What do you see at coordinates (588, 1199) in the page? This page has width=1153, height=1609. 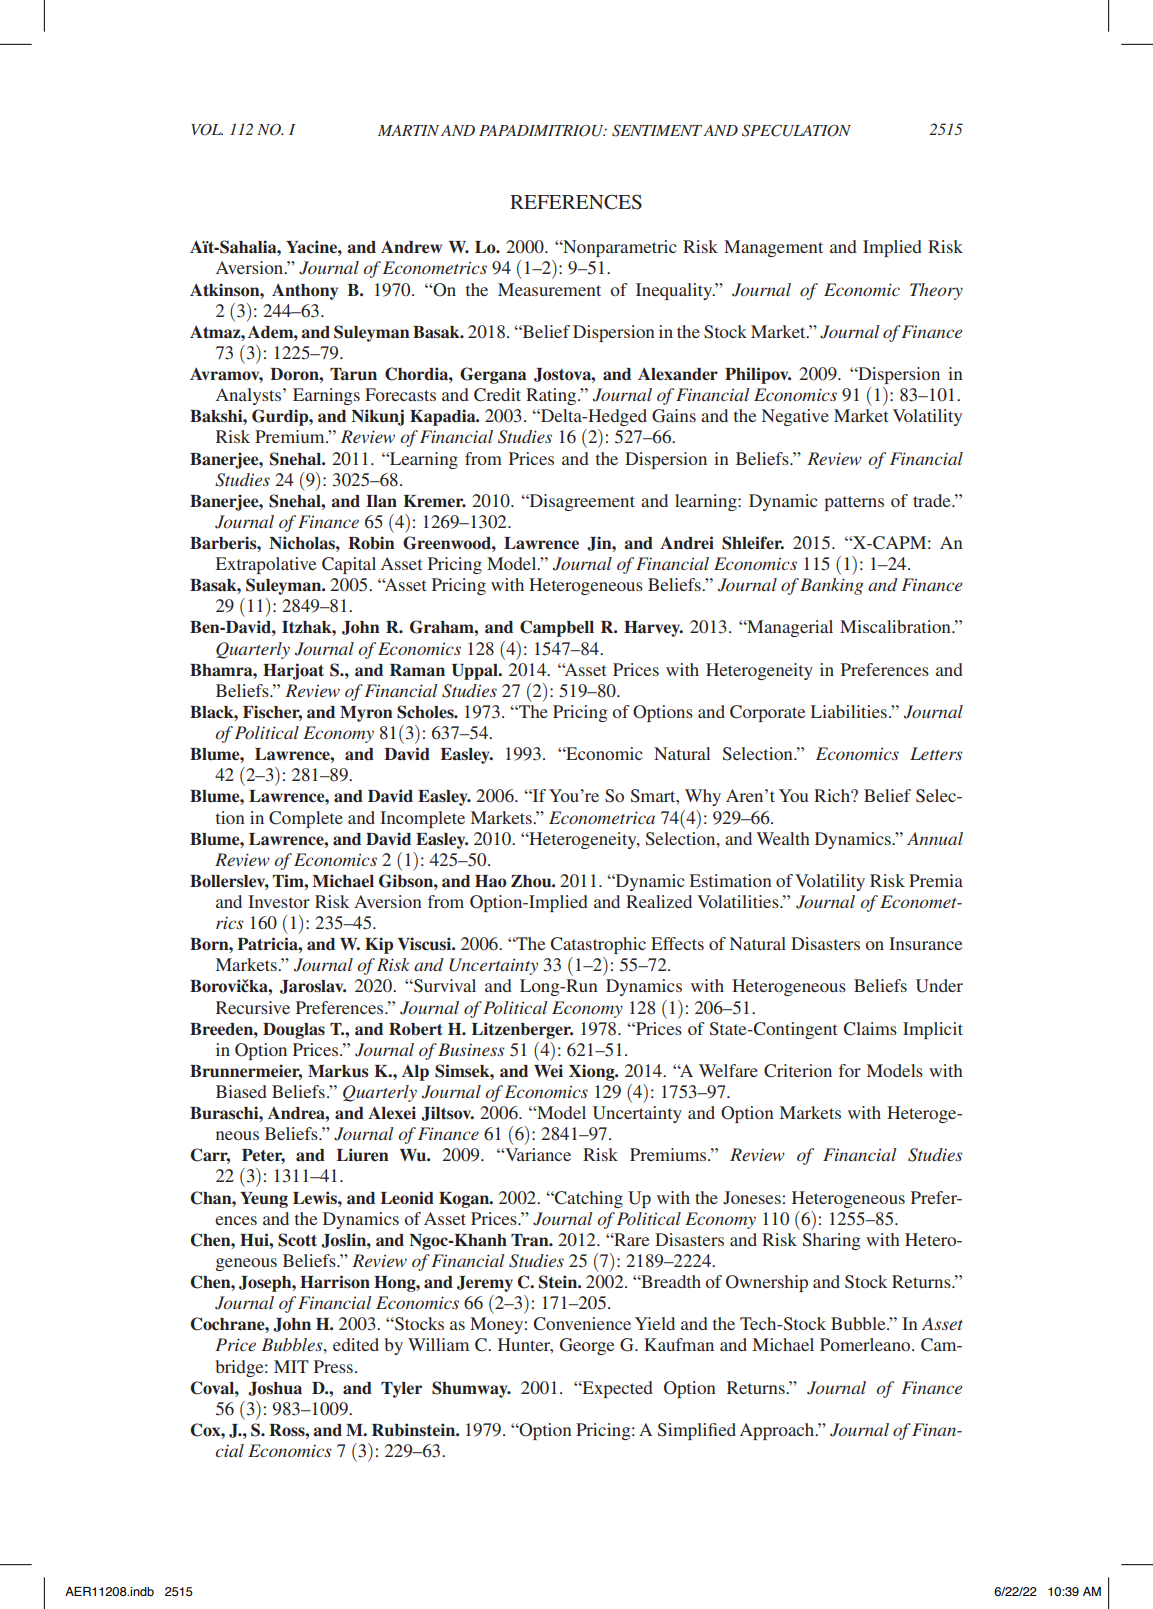 I see `Catching` at bounding box center [588, 1199].
